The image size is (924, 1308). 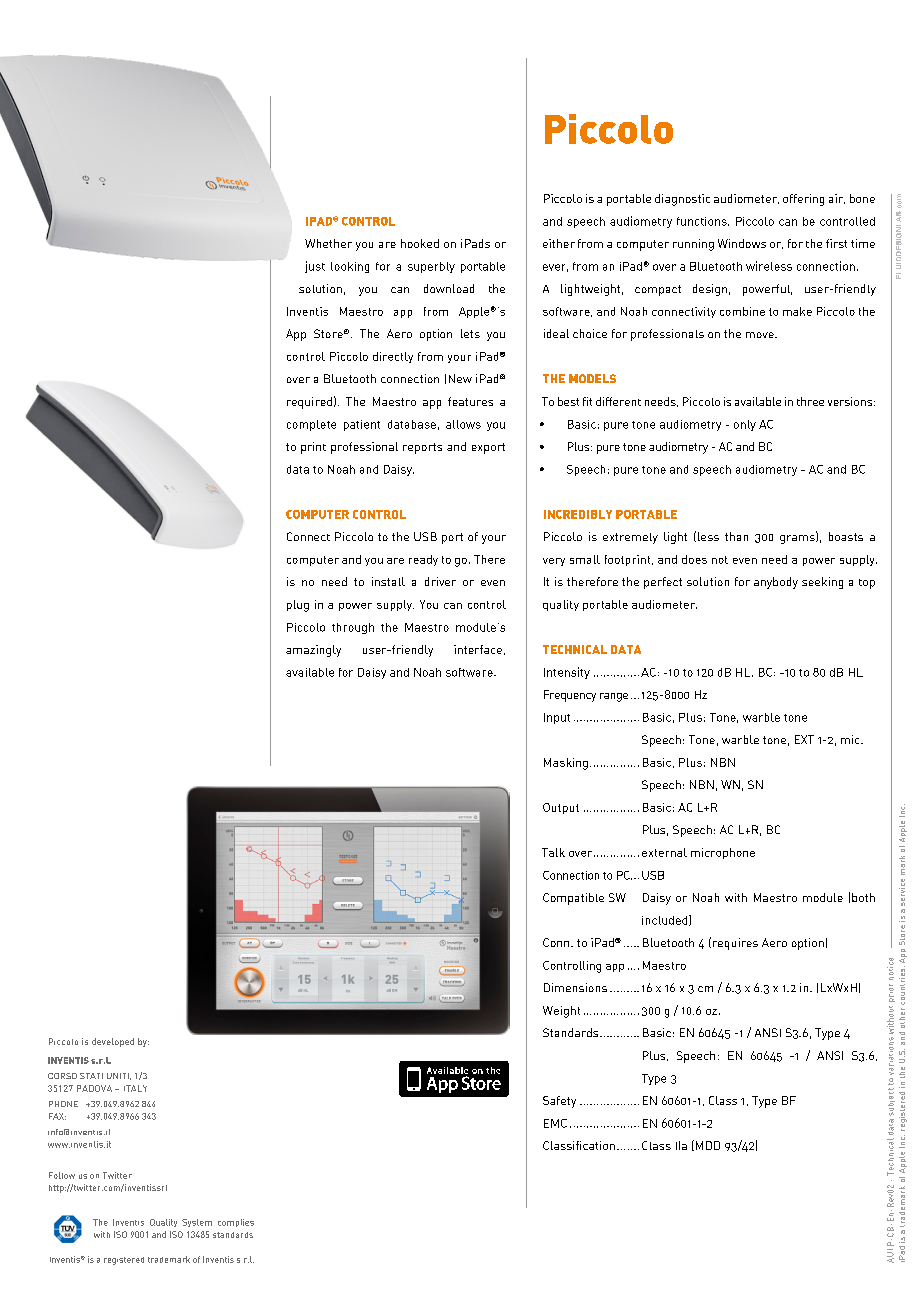 What do you see at coordinates (197, 1223) in the screenshot?
I see `System` at bounding box center [197, 1223].
